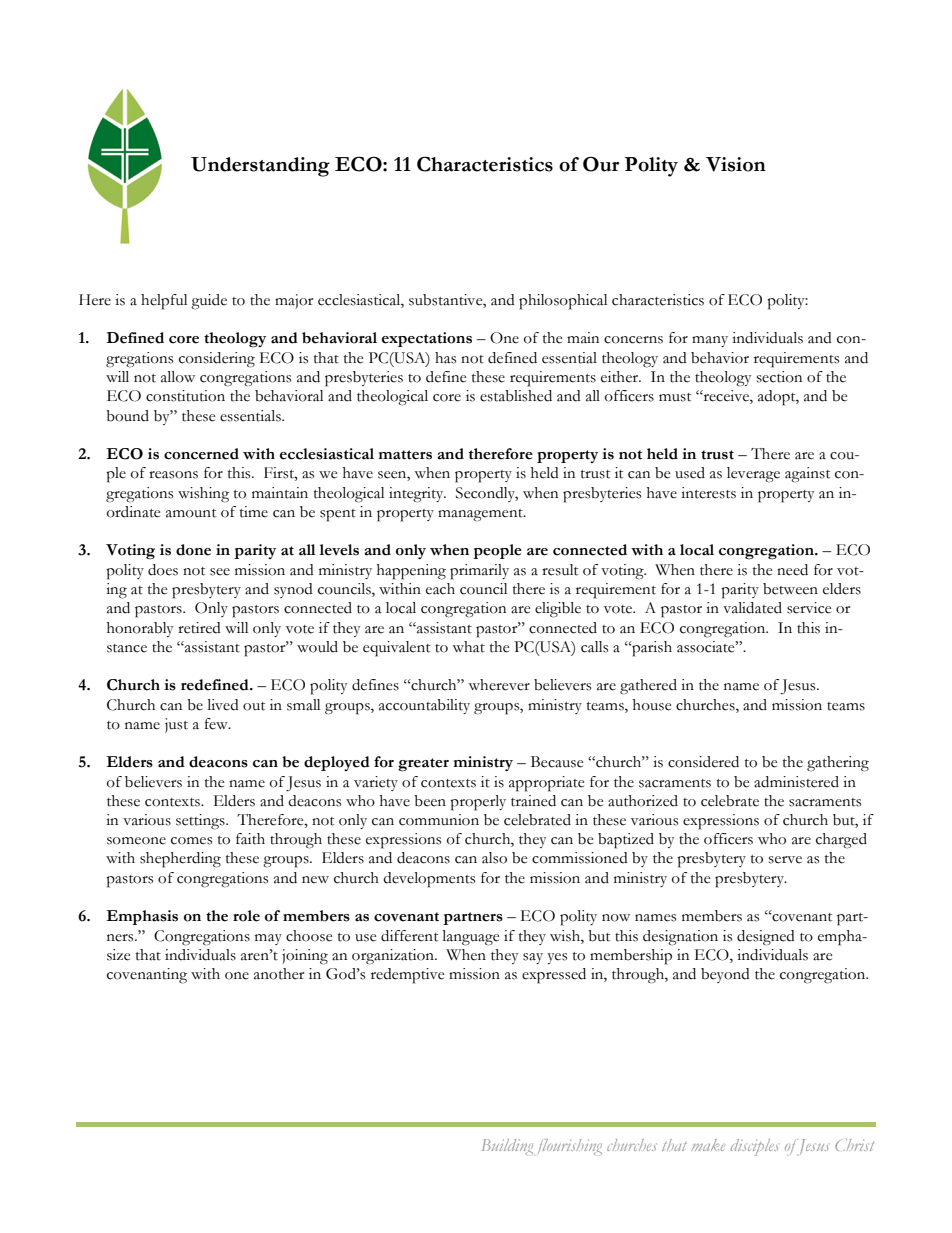 The width and height of the document is (952, 1233). Describe the element at coordinates (279, 974) in the document. I see `another` at that location.
